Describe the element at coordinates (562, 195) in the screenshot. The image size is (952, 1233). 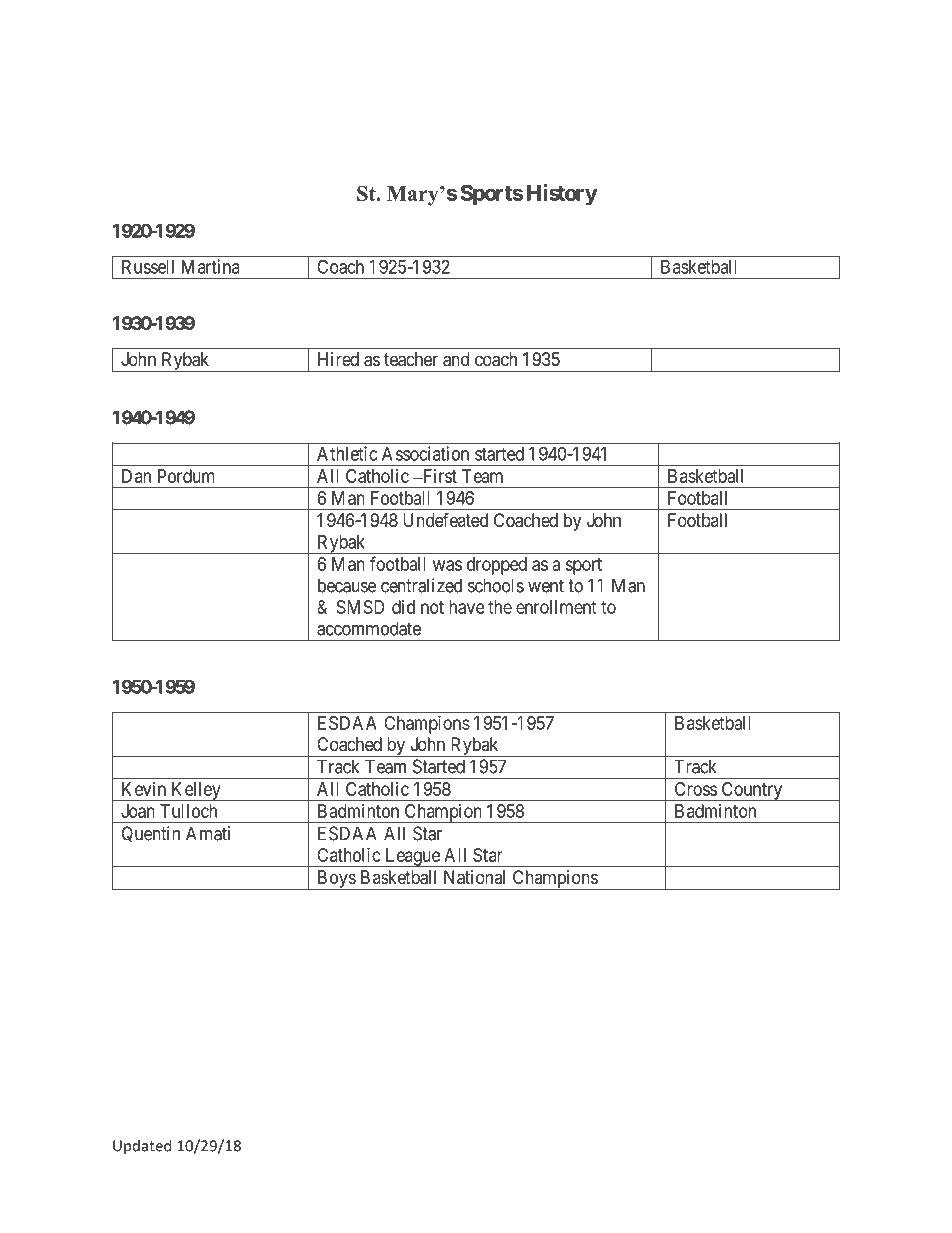
I see `History` at that location.
